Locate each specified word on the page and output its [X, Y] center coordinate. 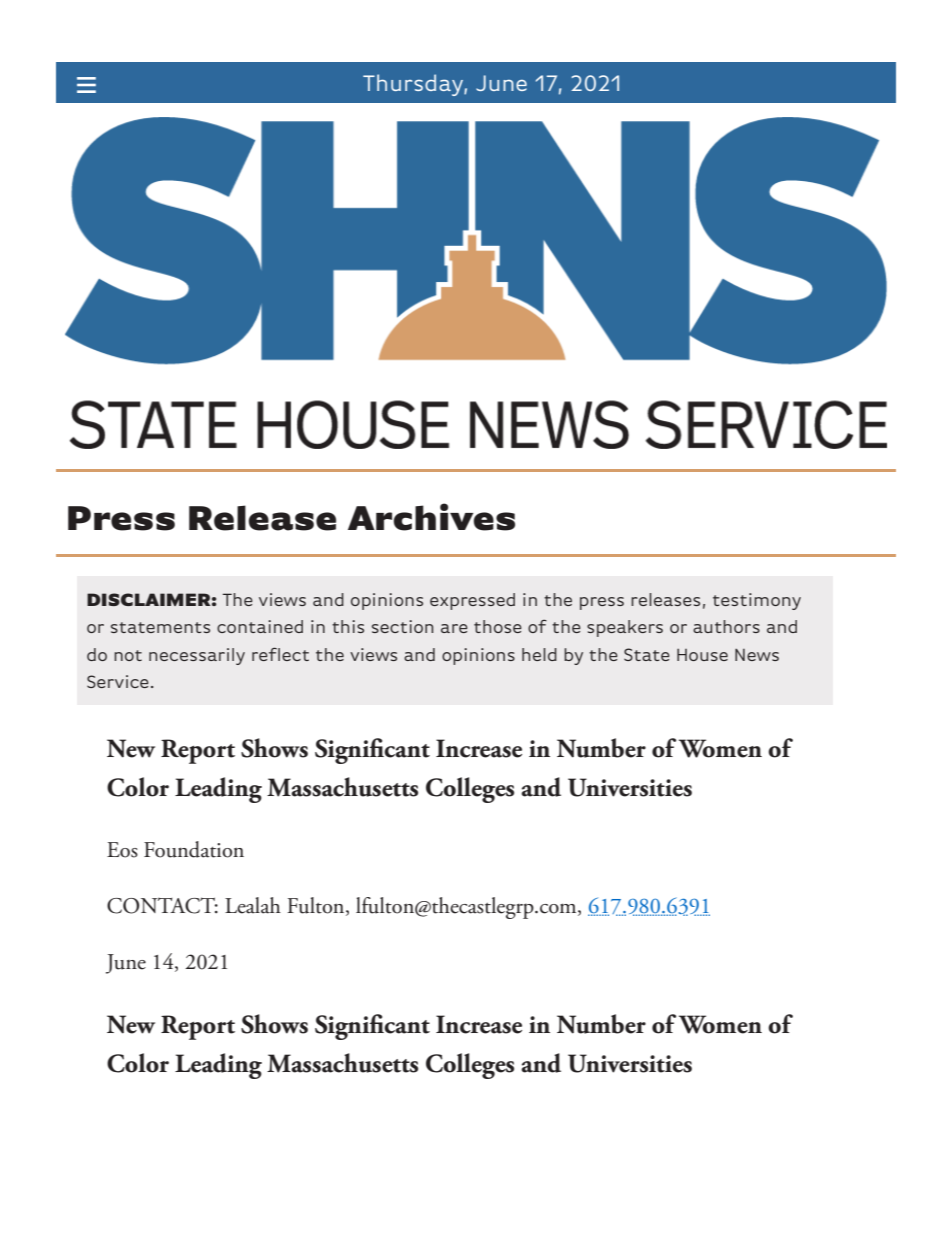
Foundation [194, 849]
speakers [625, 628]
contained [260, 626]
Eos [122, 850]
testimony [757, 601]
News [757, 655]
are [454, 628]
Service [118, 681]
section [402, 626]
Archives [431, 517]
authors [726, 626]
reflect [280, 654]
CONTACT [162, 905]
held [539, 654]
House [702, 655]
